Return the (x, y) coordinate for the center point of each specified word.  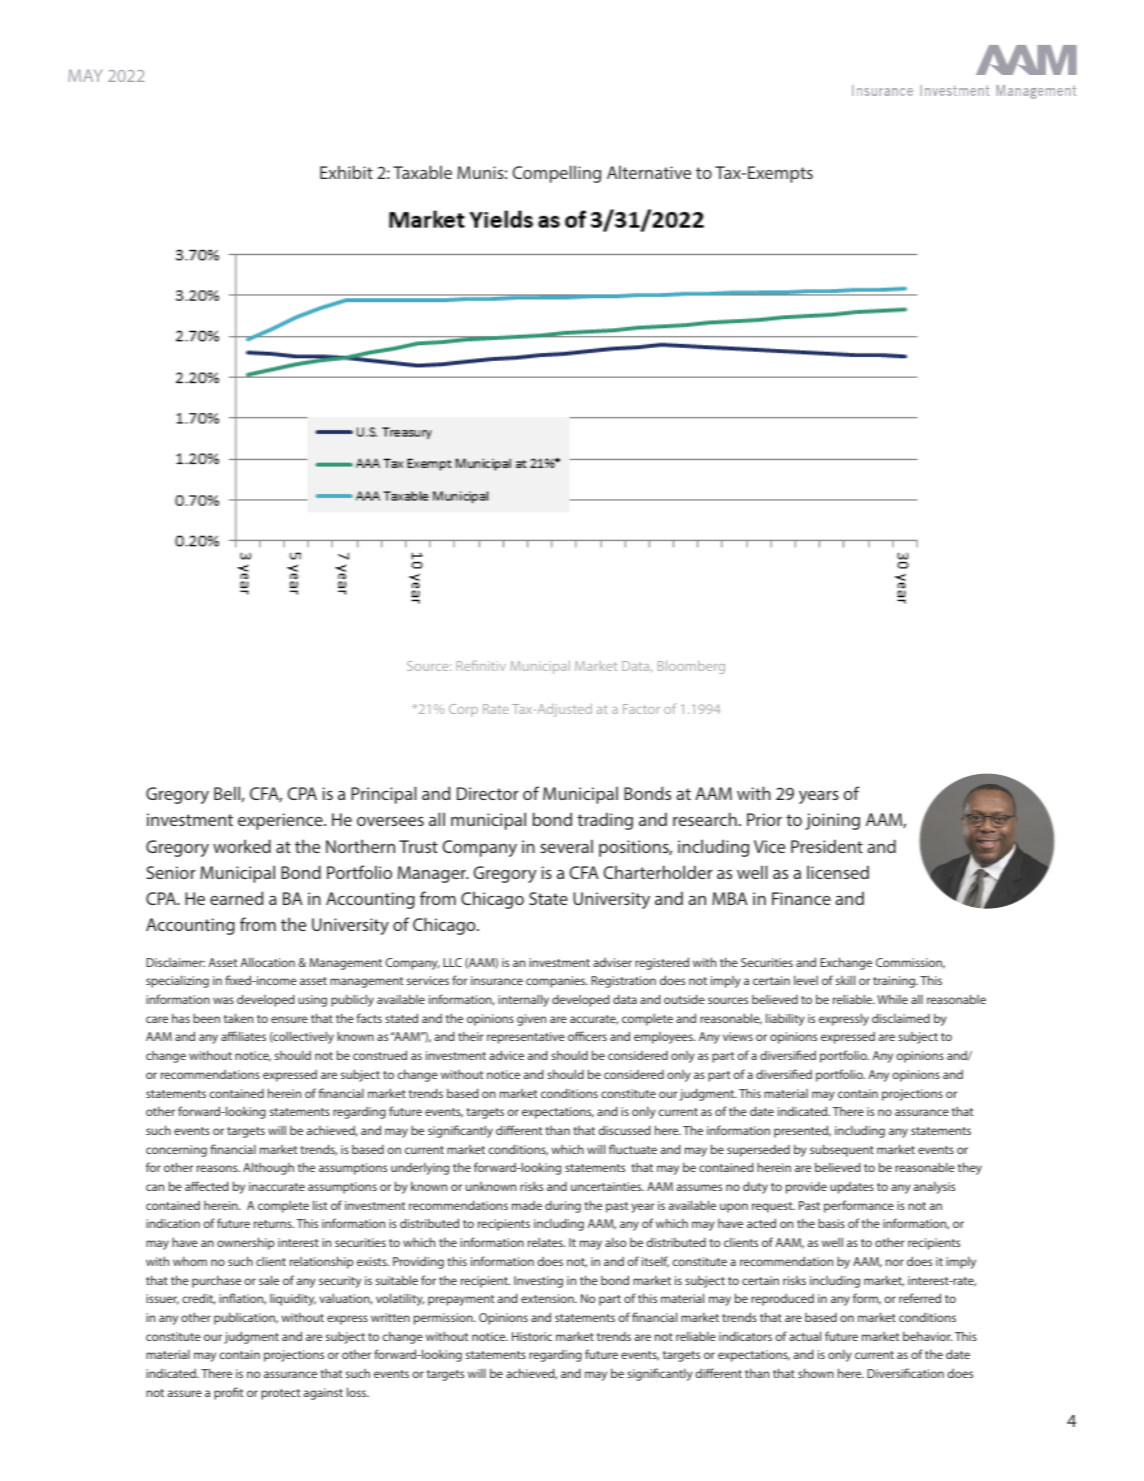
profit (228, 1393)
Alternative (649, 172)
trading (605, 821)
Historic (532, 1336)
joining (833, 821)
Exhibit (346, 172)
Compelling (556, 174)
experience (281, 821)
